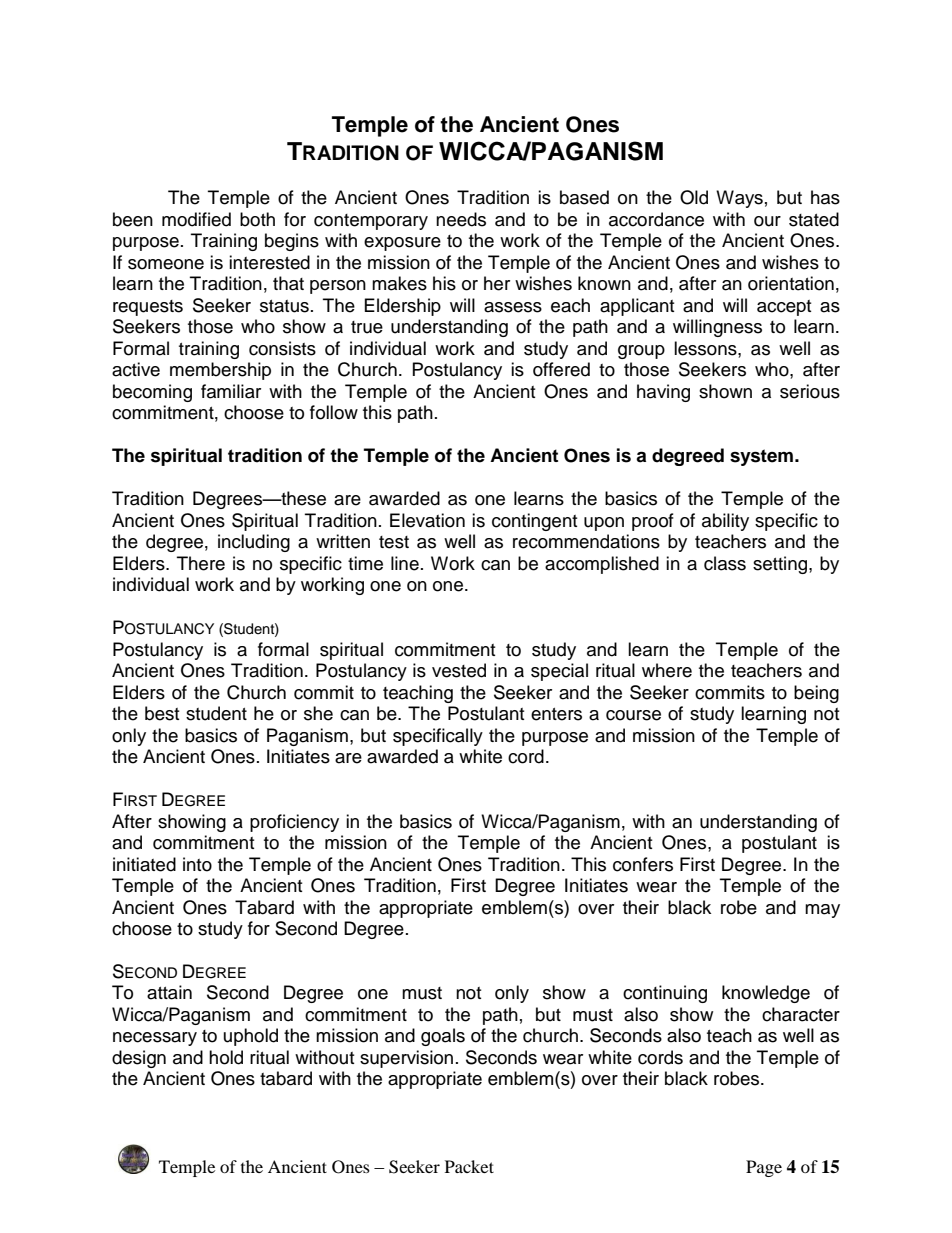  Describe the element at coordinates (231, 391) in the screenshot. I see `familiar` at that location.
